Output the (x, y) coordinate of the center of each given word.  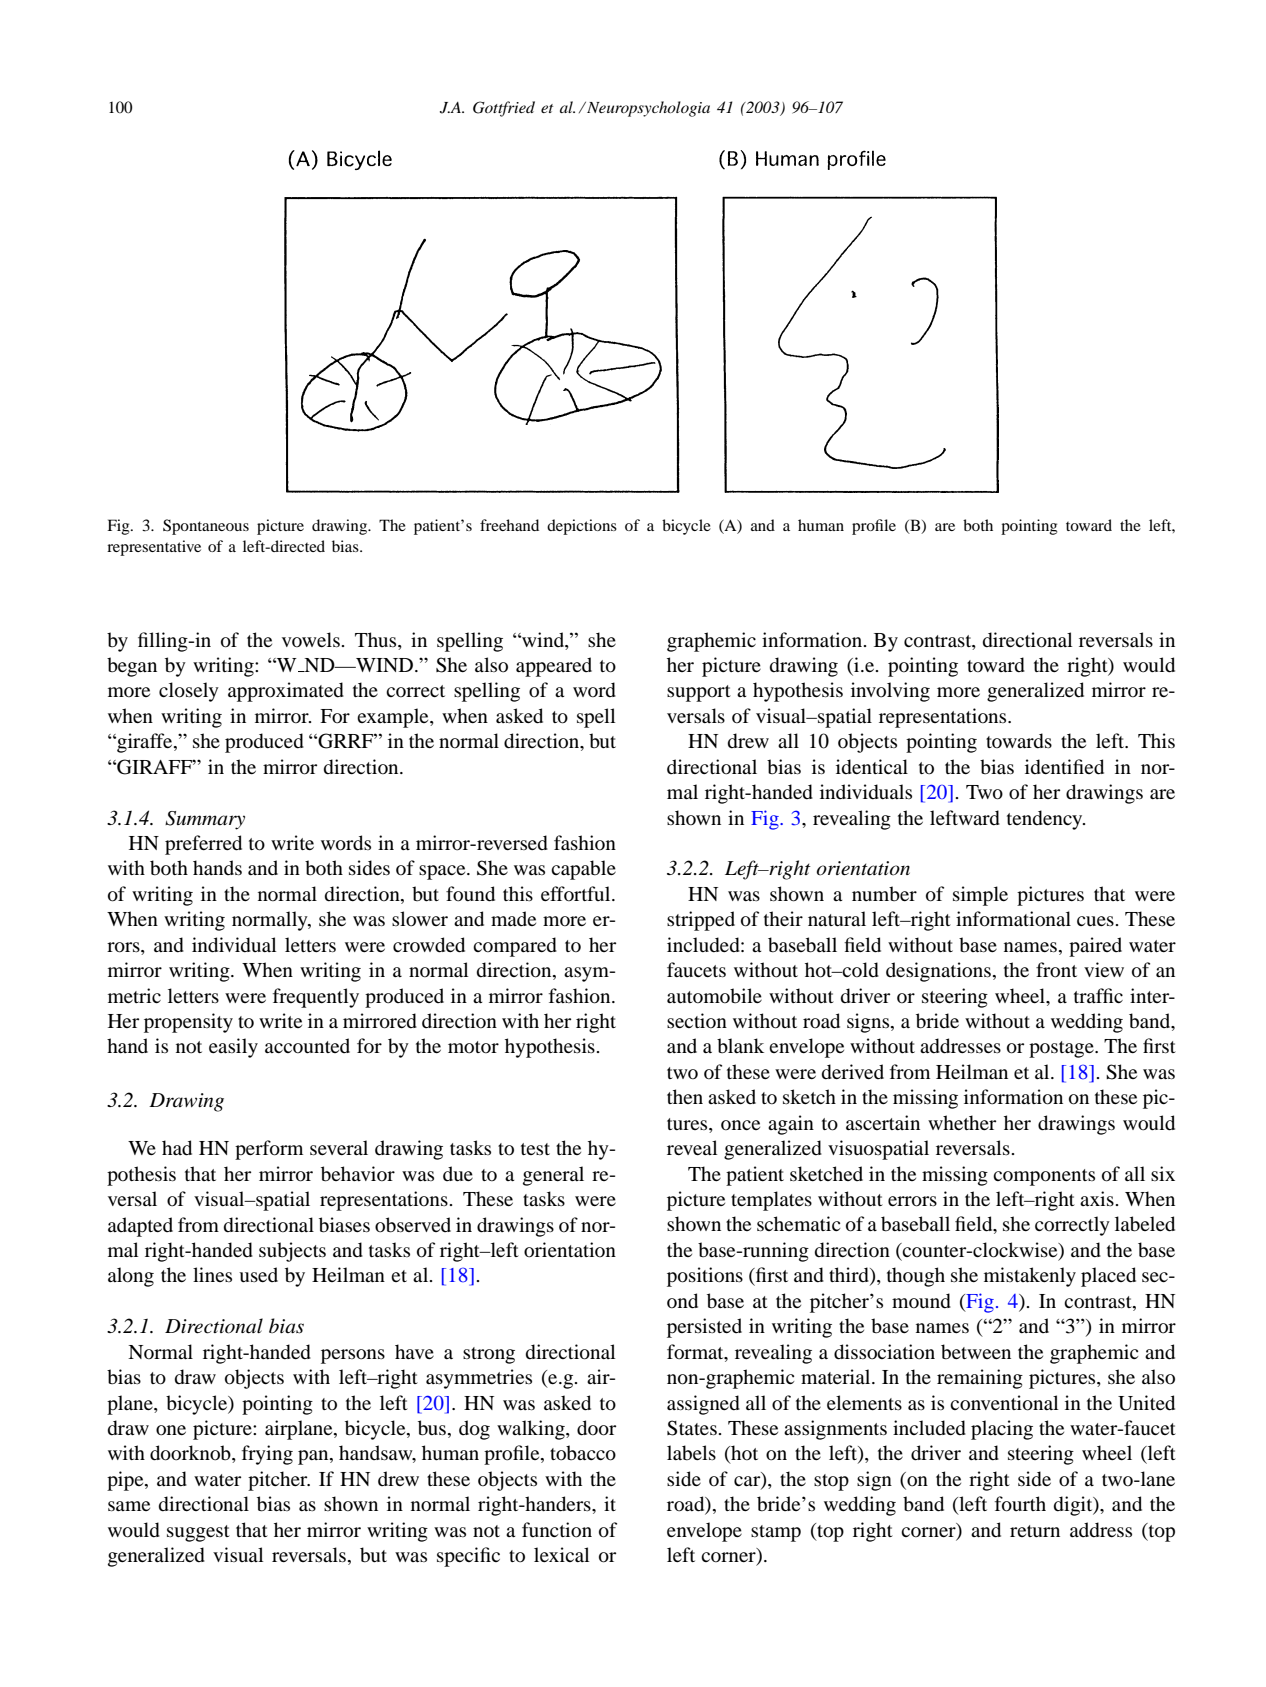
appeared (554, 667)
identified (1064, 767)
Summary (205, 820)
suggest (198, 1533)
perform (269, 1150)
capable (583, 870)
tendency (1046, 820)
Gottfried (504, 109)
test (535, 1149)
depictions (582, 527)
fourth (1020, 1504)
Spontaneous (206, 527)
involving (890, 692)
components (1044, 1177)
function (557, 1530)
